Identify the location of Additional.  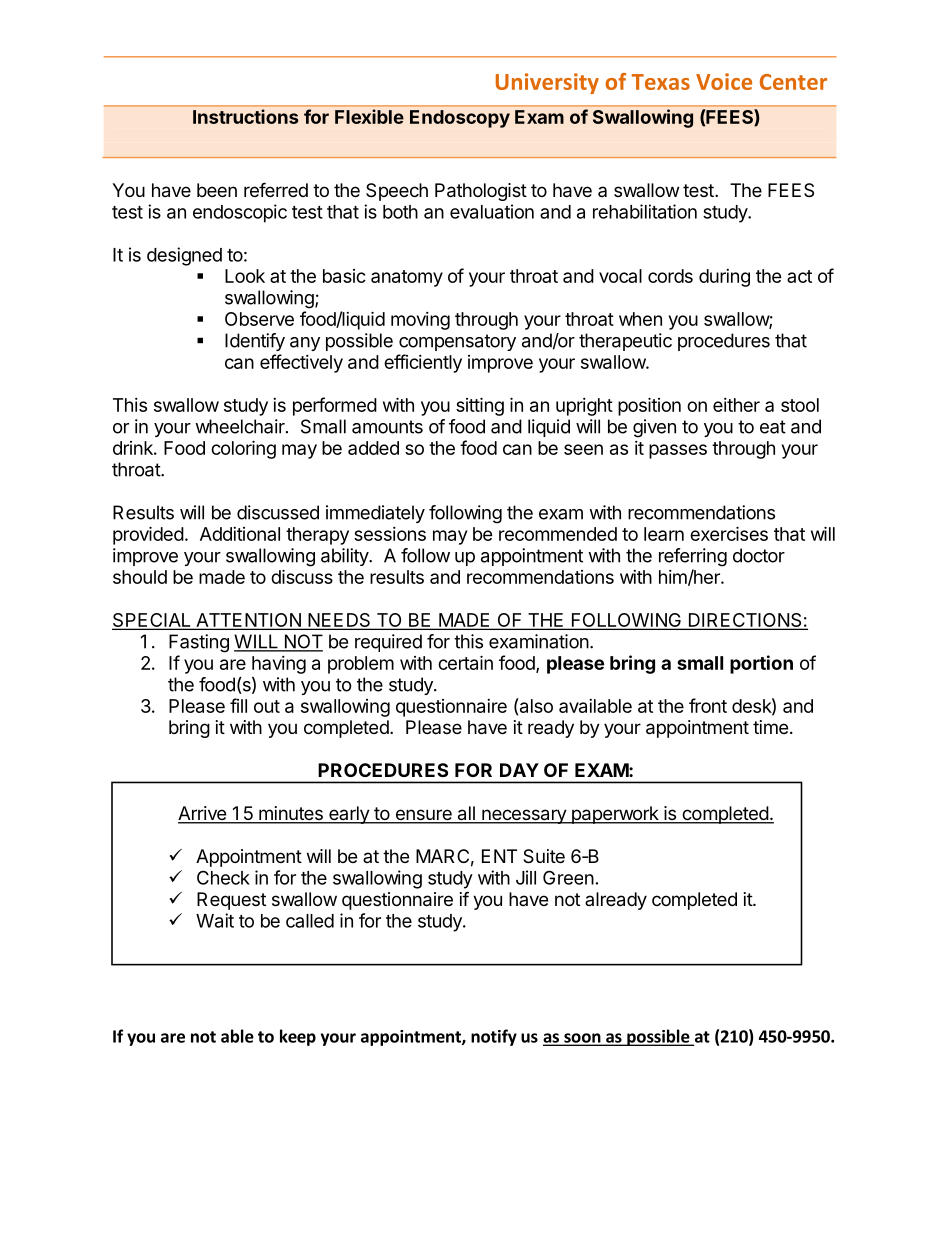
(240, 534).
